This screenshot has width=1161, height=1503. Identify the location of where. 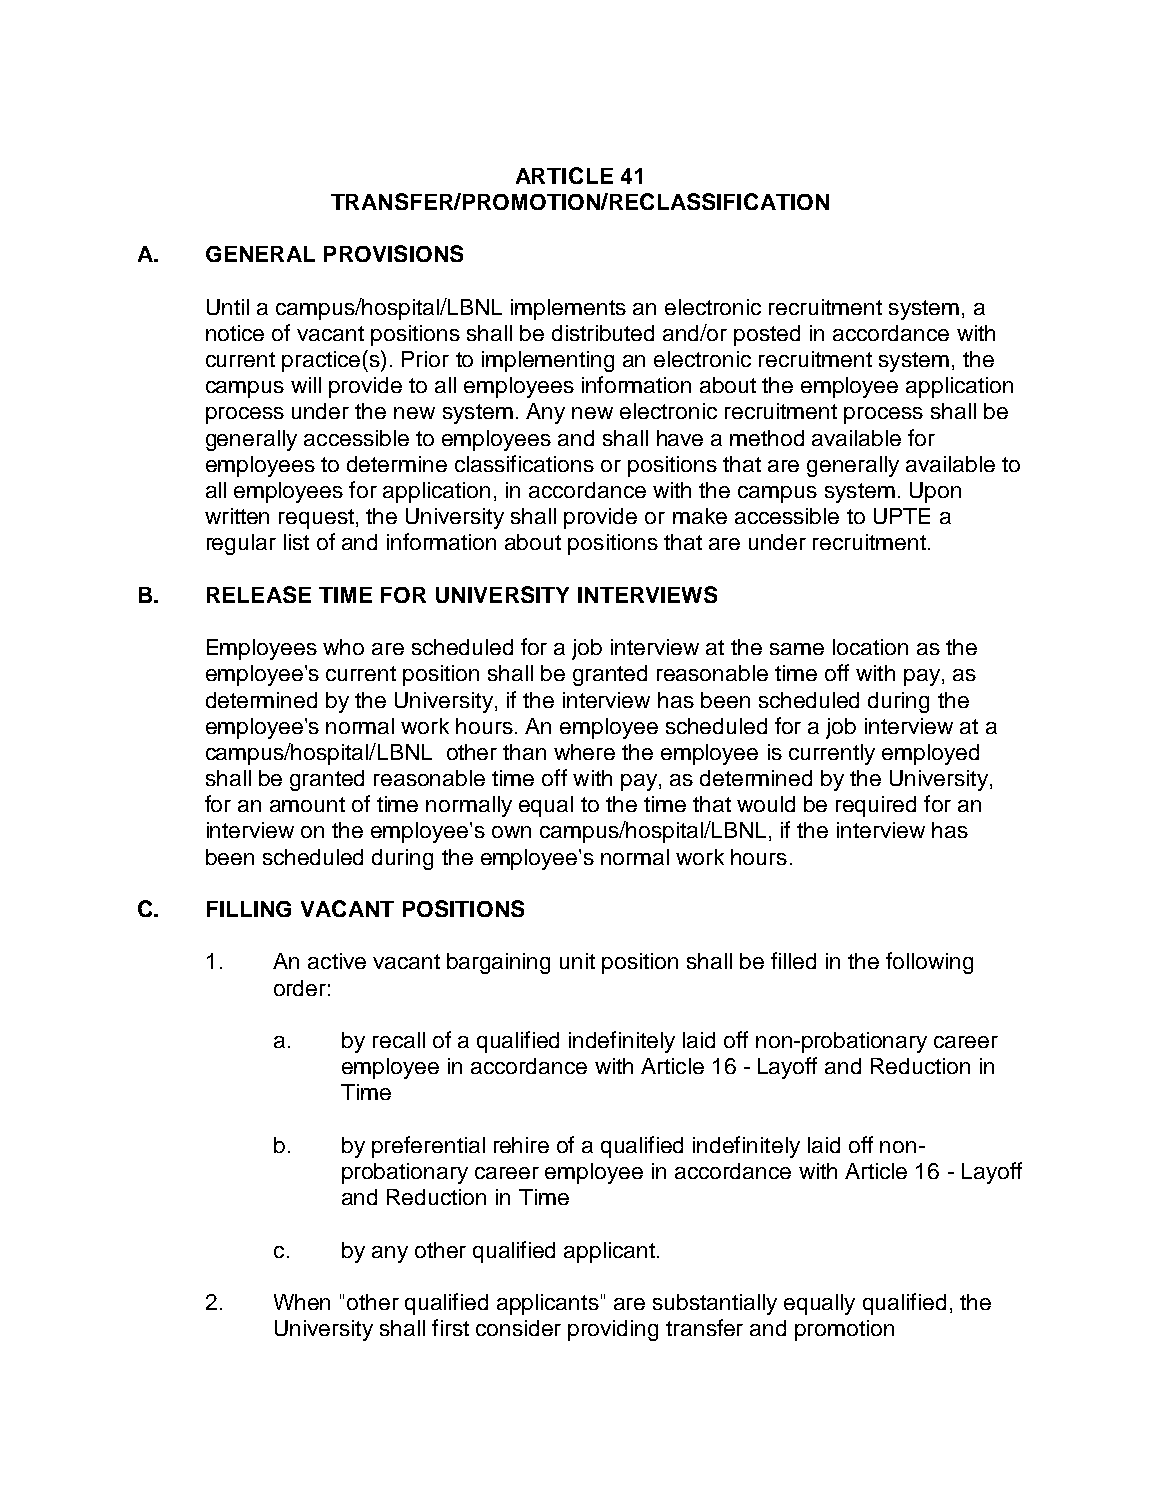
(584, 752).
